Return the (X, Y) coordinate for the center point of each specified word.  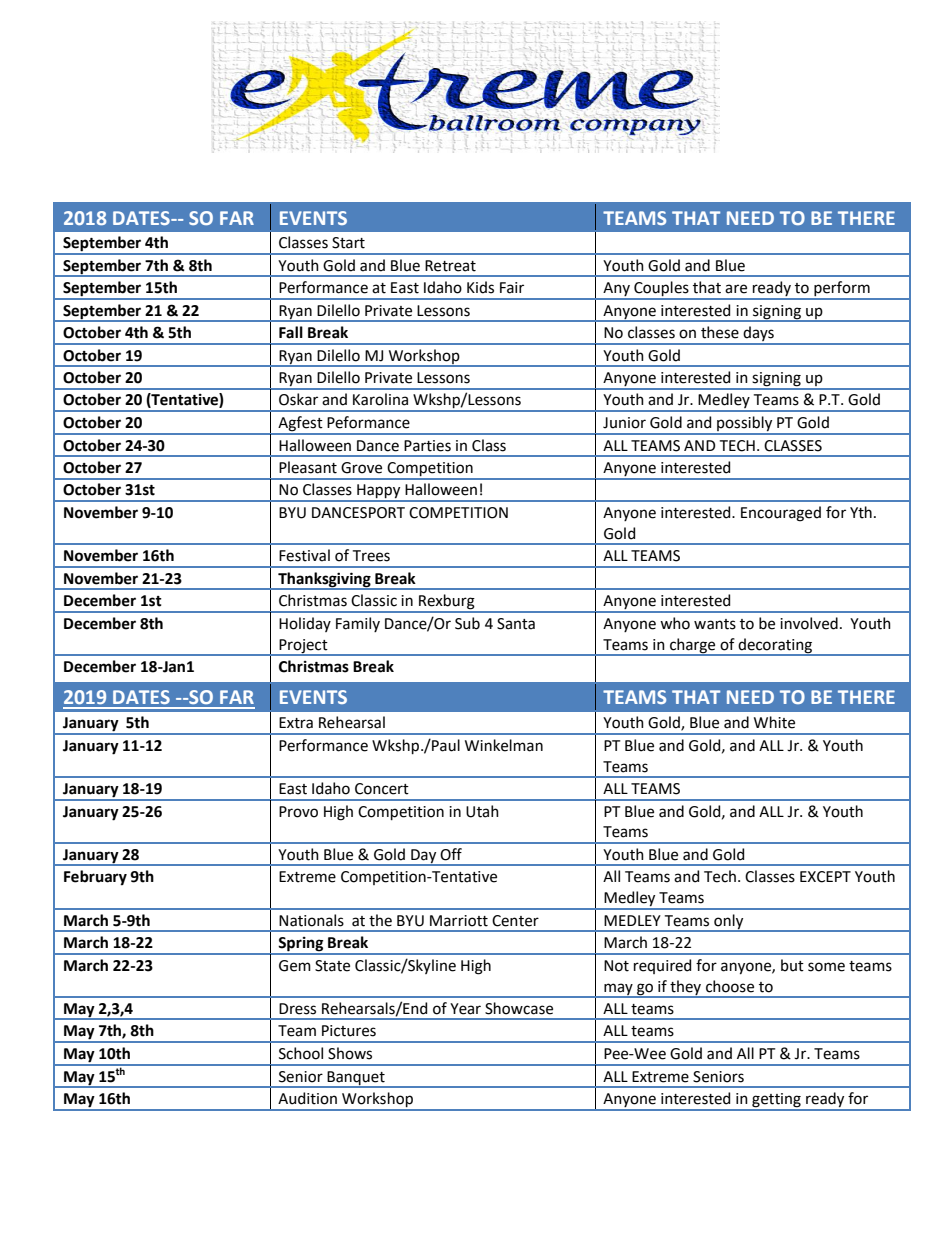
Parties (427, 446)
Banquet (356, 1079)
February (95, 878)
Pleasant (308, 467)
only (729, 922)
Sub (467, 623)
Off (451, 854)
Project (303, 647)
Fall (291, 332)
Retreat (450, 266)
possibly (745, 425)
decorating (775, 646)
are (736, 289)
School (301, 1053)
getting (776, 1101)
